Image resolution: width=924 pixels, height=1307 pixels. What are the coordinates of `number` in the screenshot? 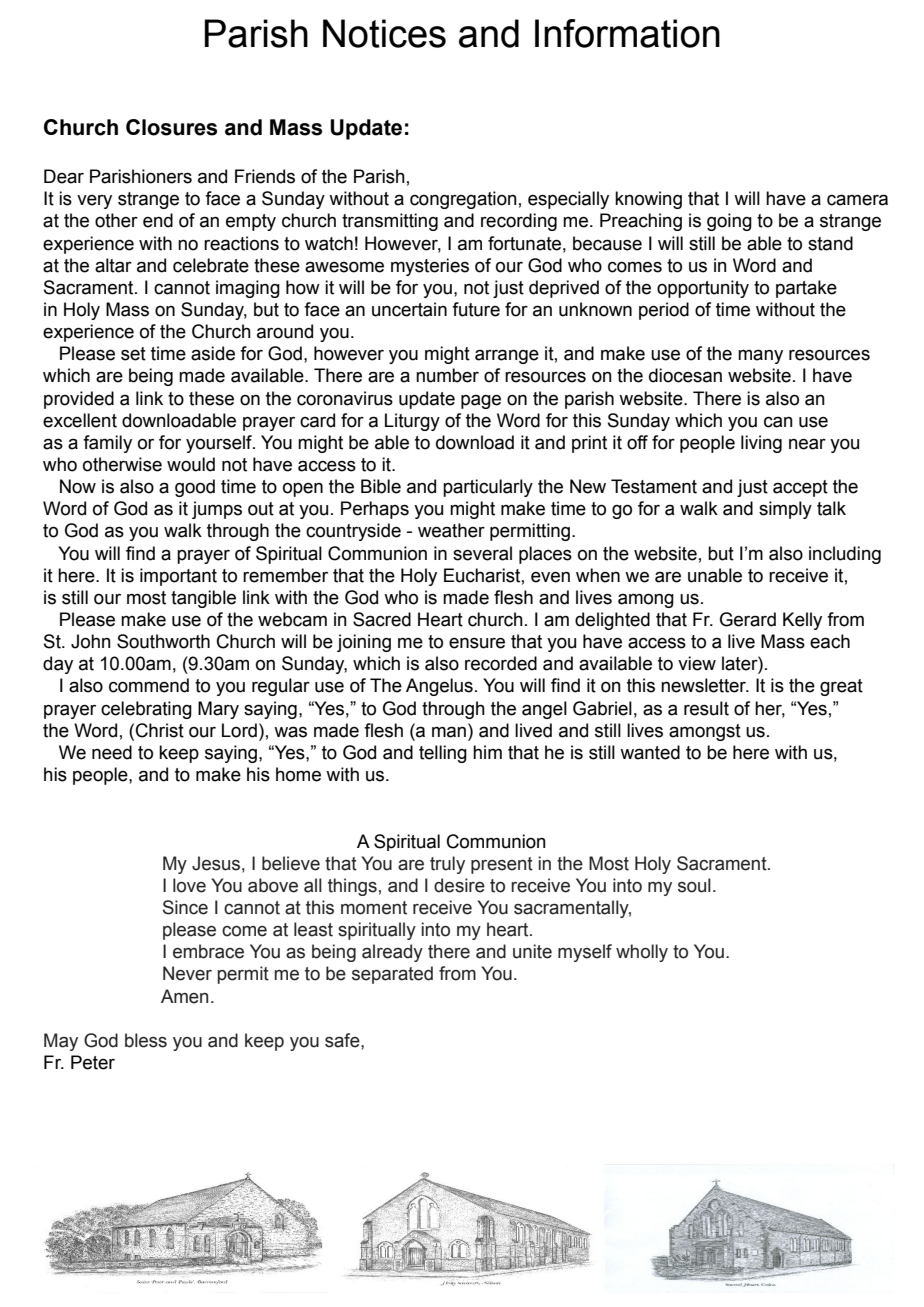 It's located at (447, 375).
